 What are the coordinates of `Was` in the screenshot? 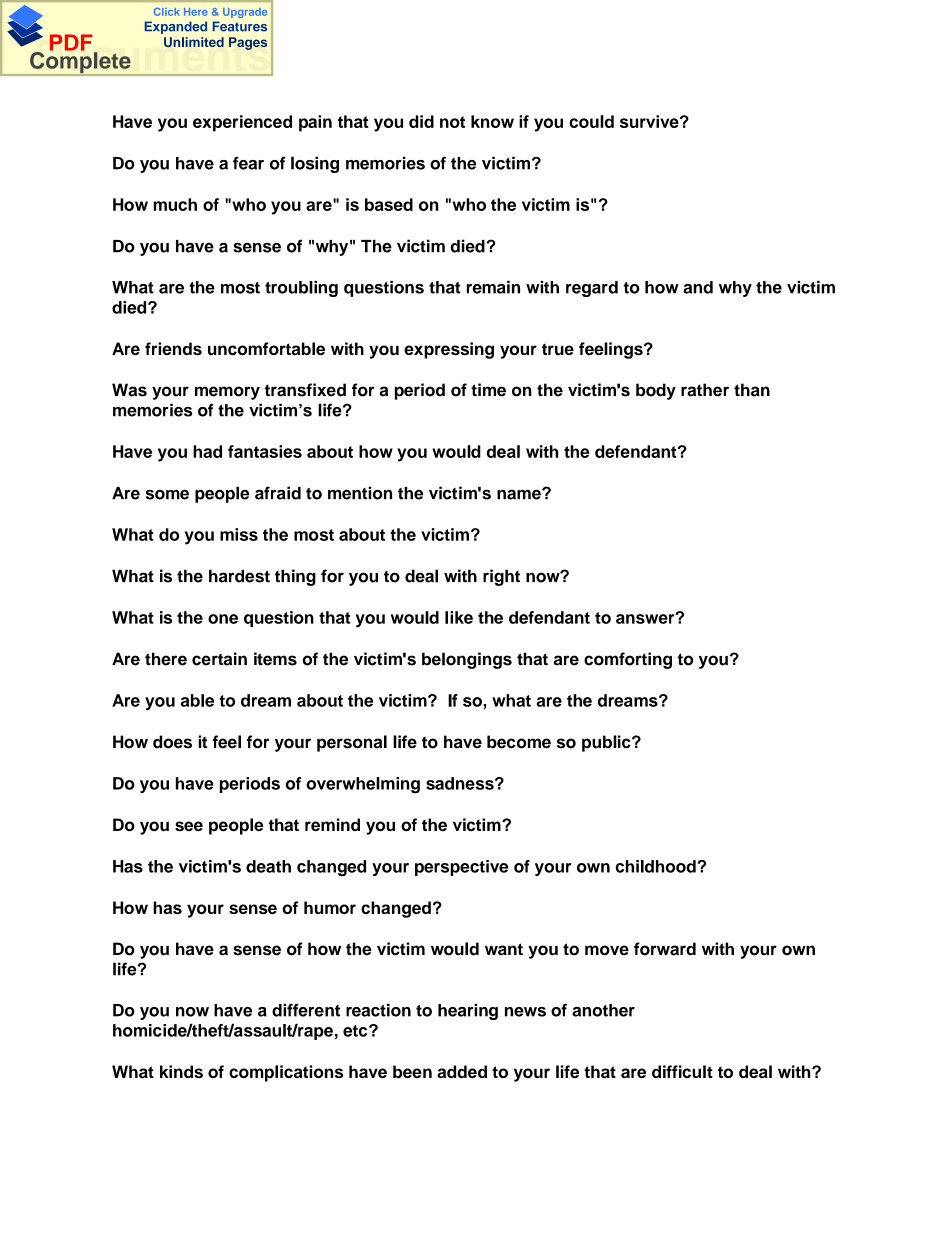 It's located at (129, 390).
